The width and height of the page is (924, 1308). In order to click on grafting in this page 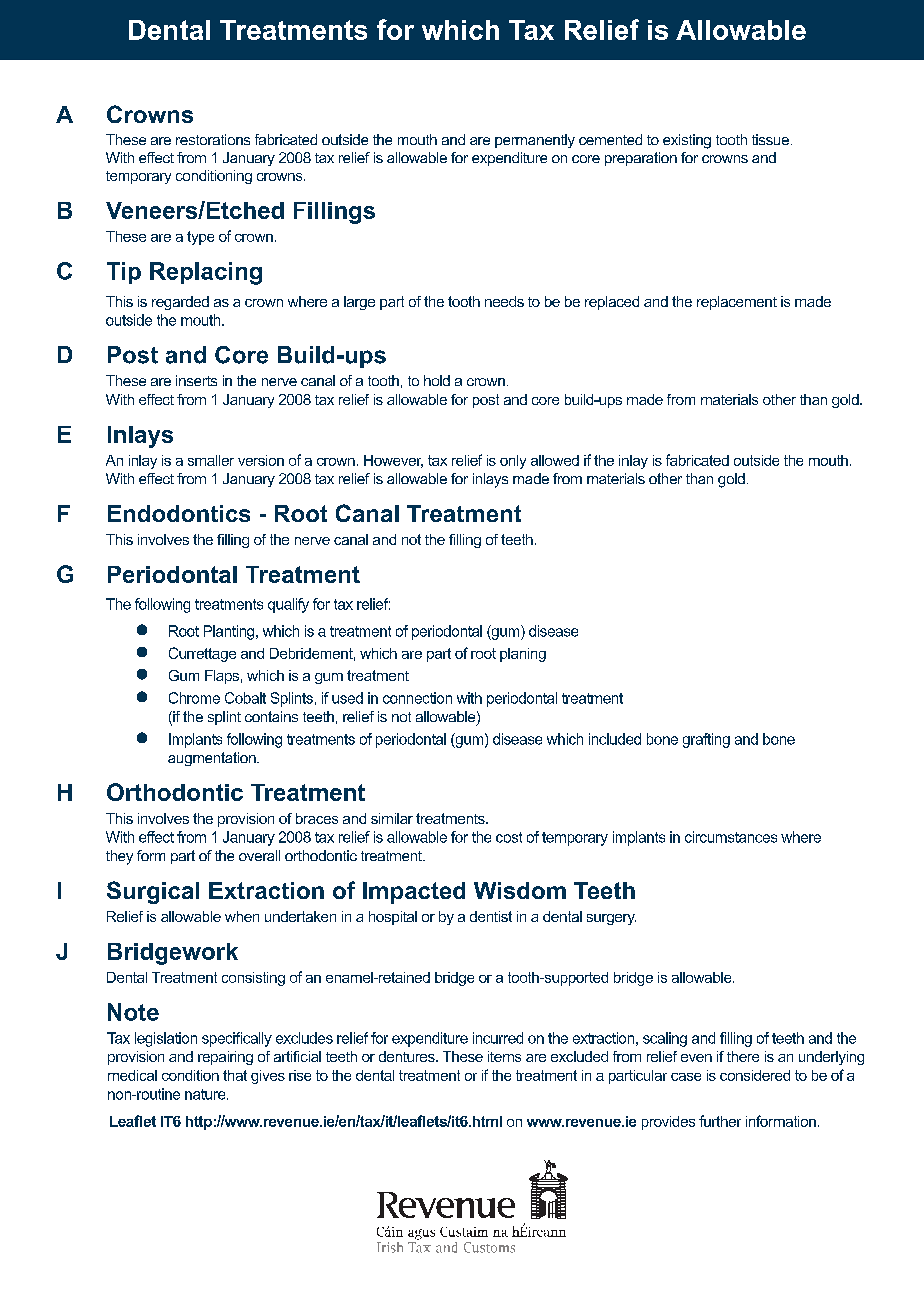, I will do `click(706, 740)`.
